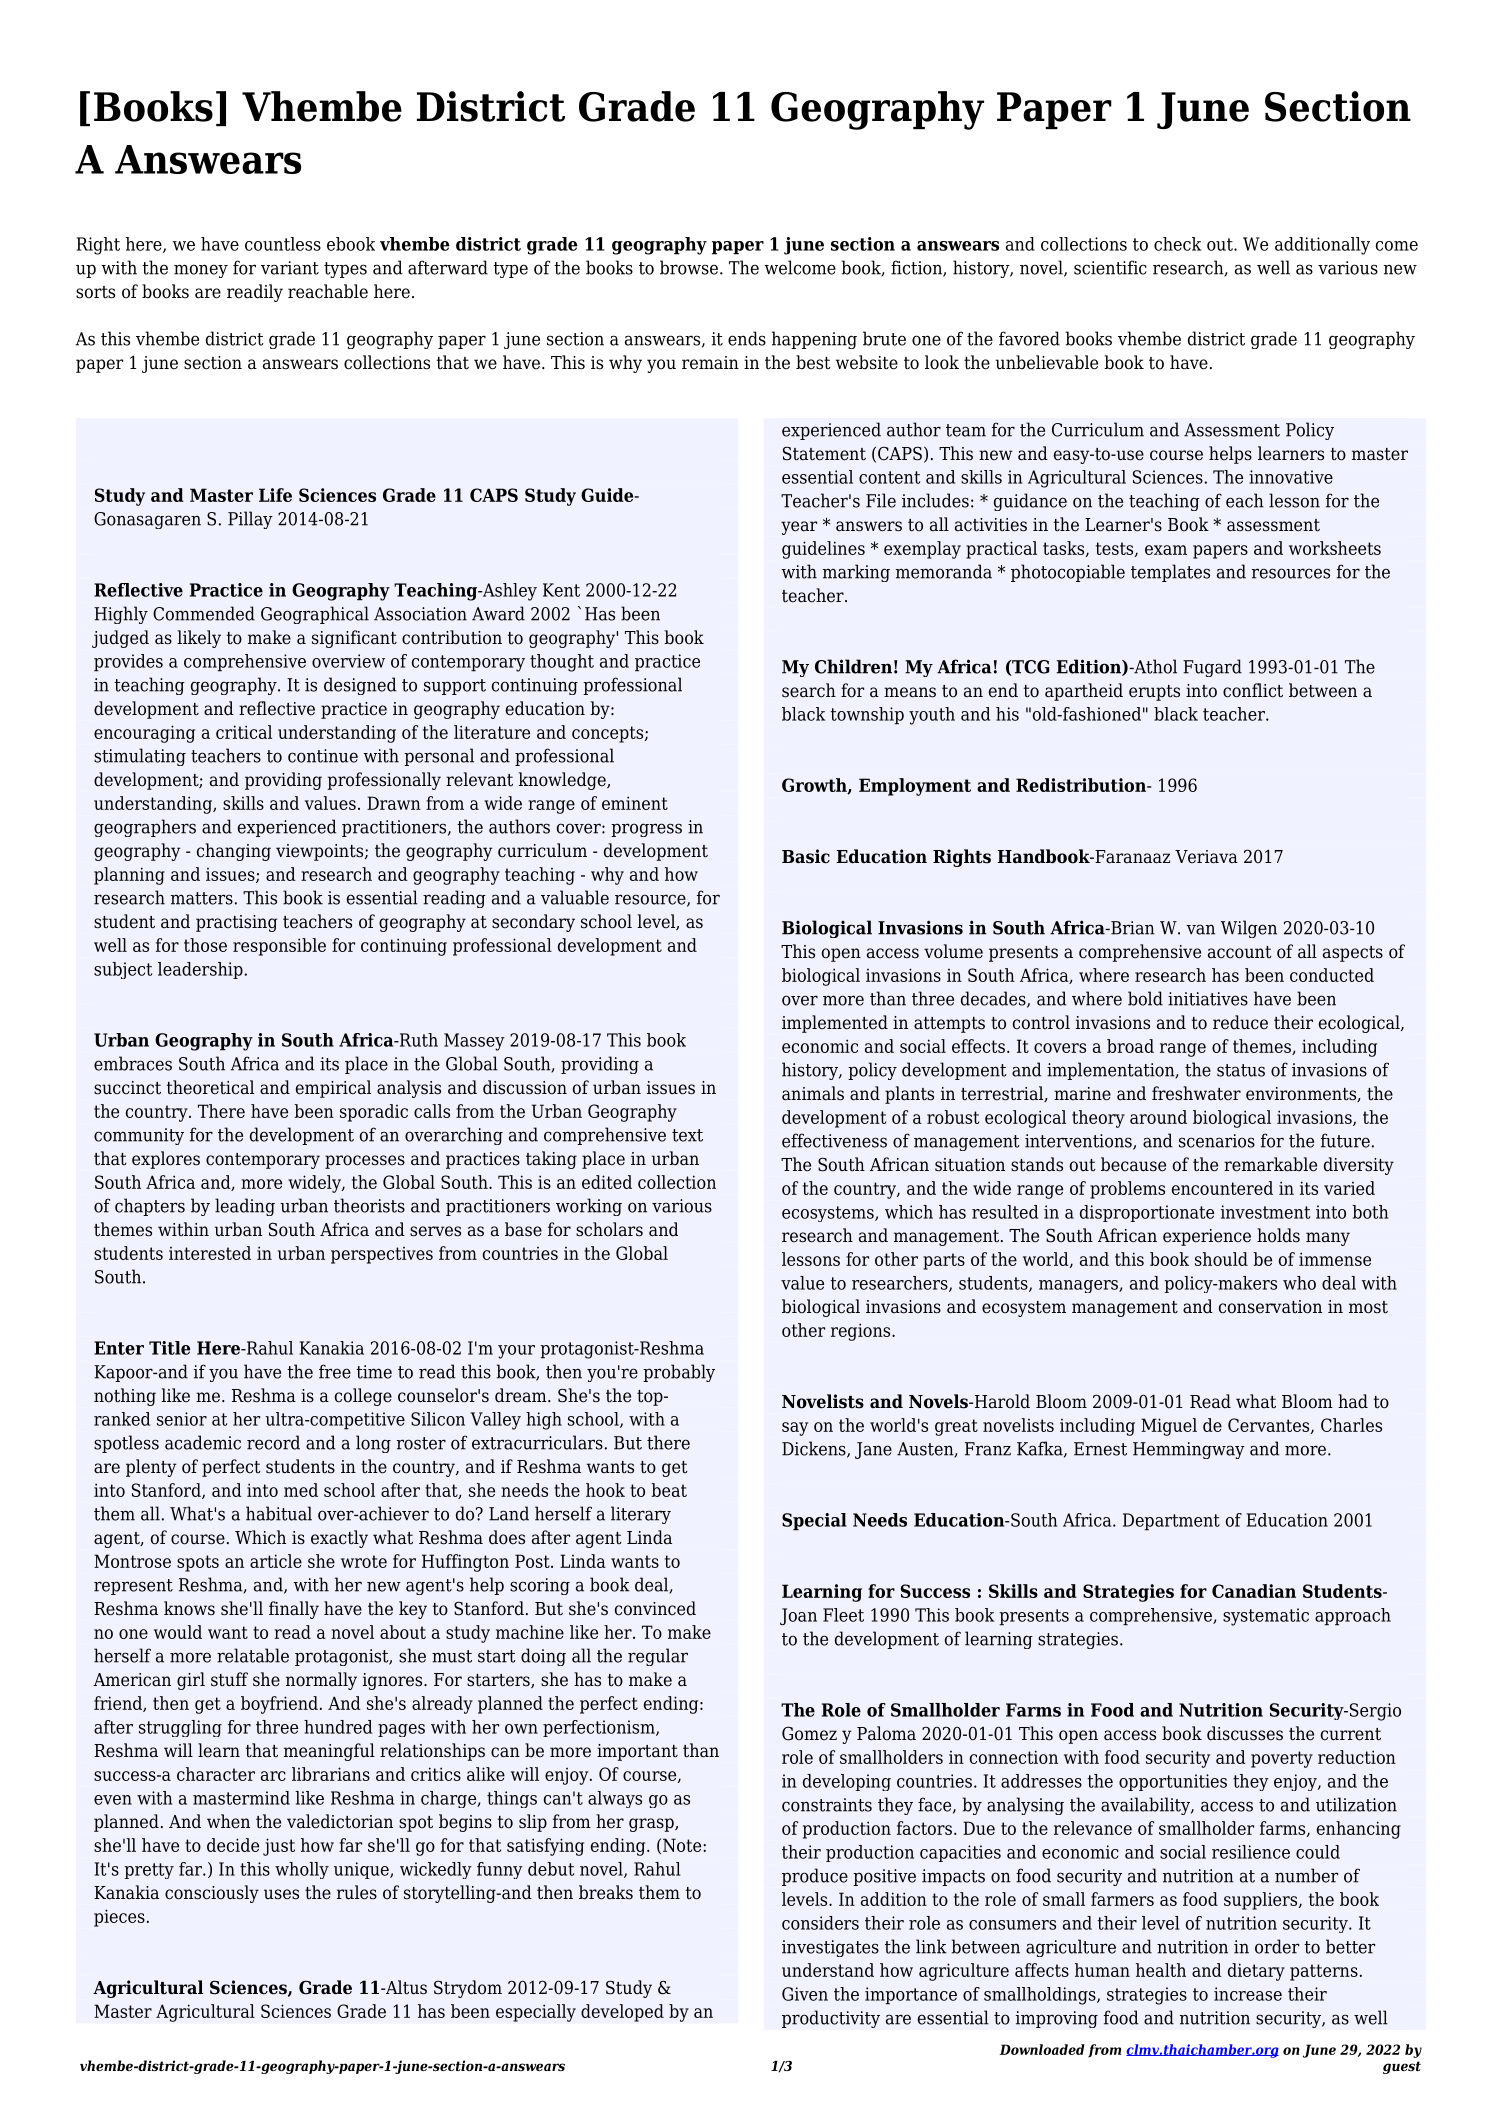 This screenshot has width=1502, height=2124. What do you see at coordinates (245, 1207) in the screenshot?
I see `leading` at bounding box center [245, 1207].
